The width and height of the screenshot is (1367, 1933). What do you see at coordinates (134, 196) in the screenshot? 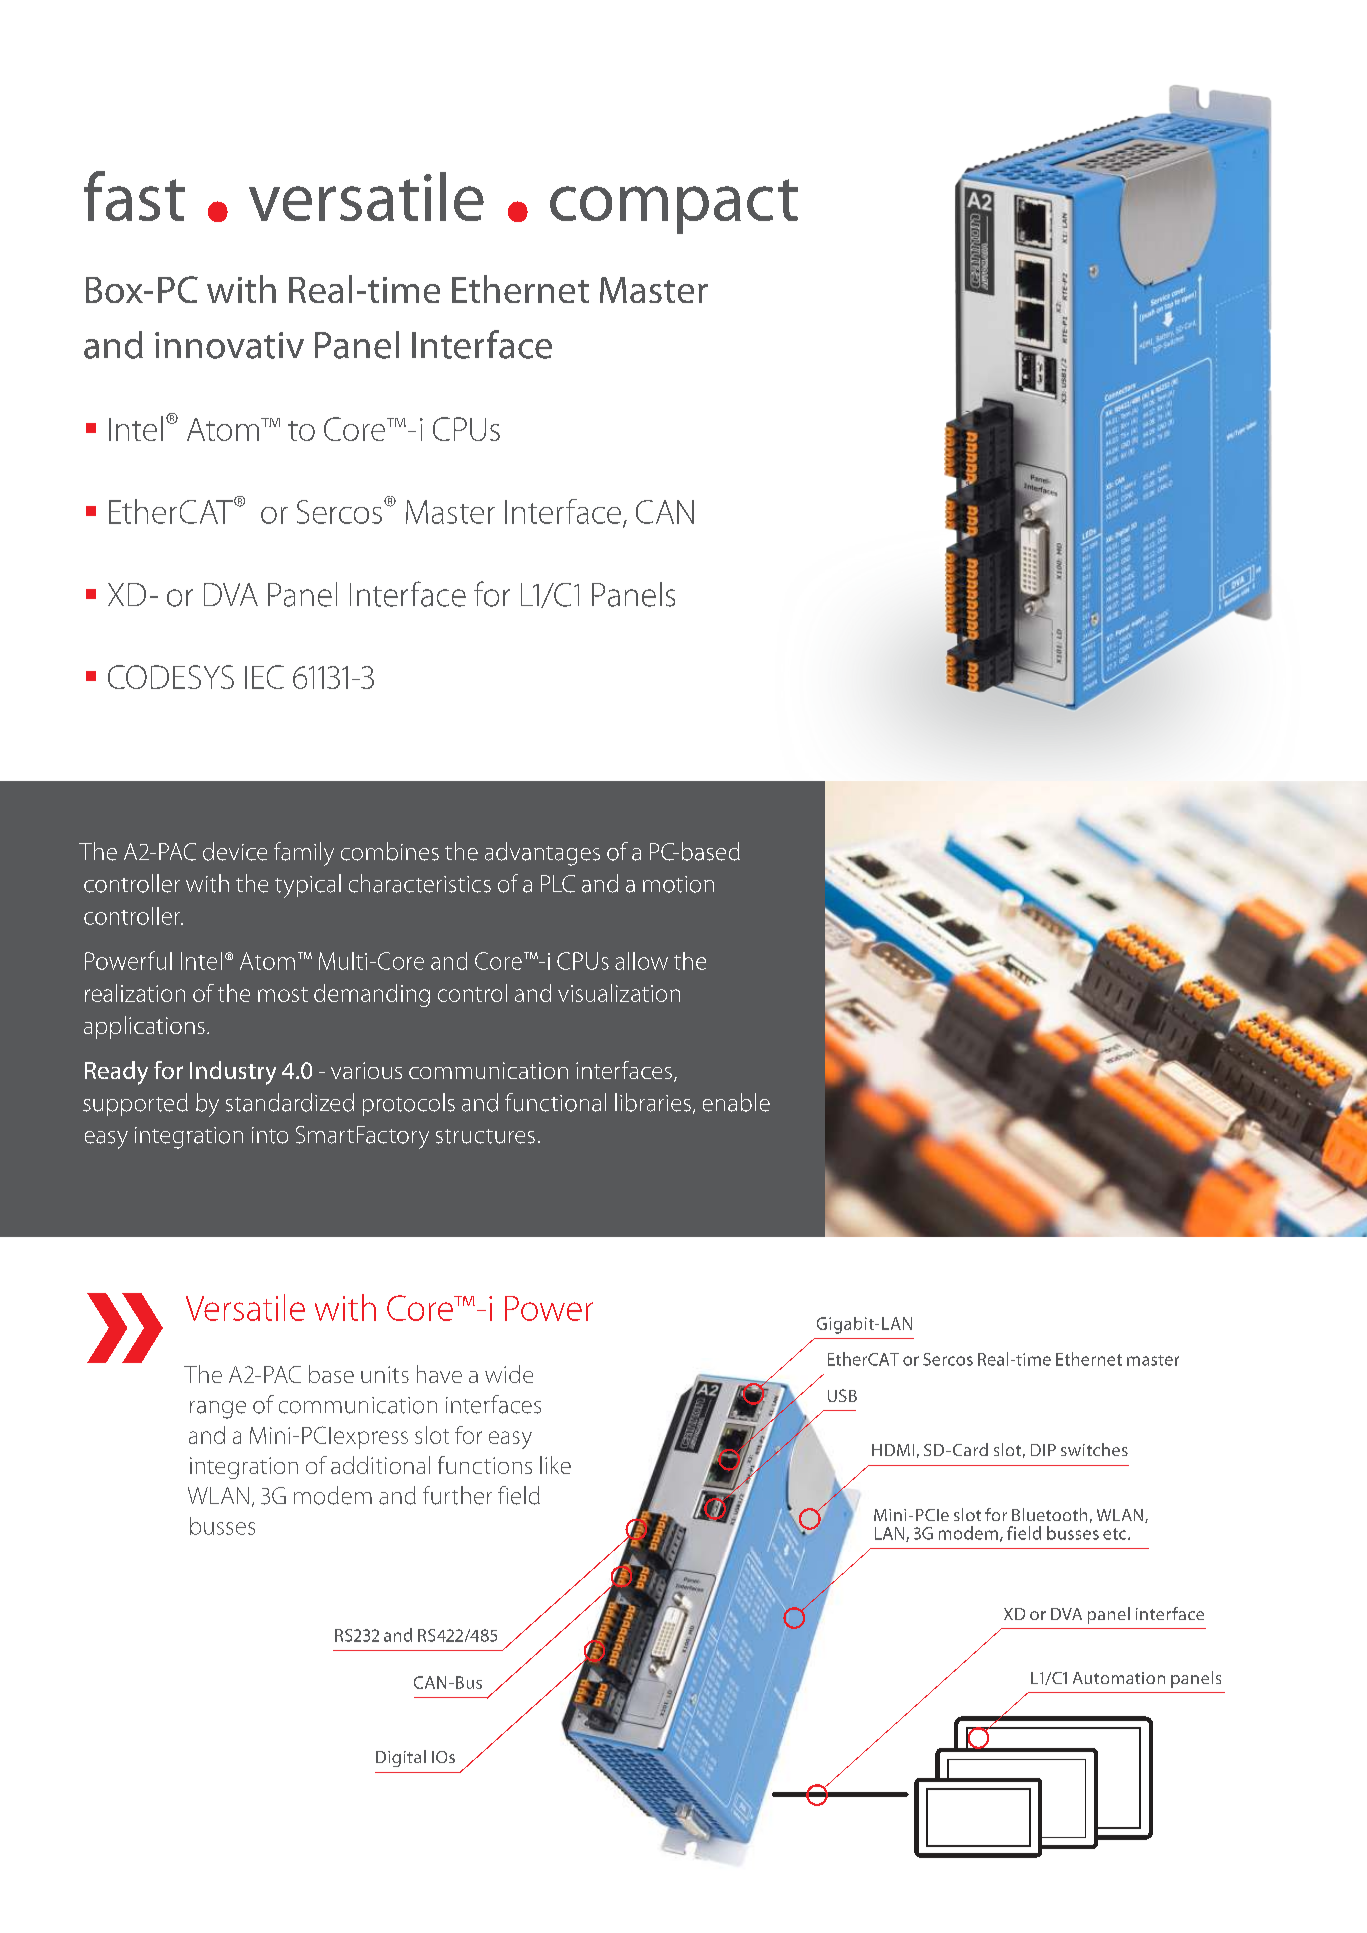
I see `fast` at bounding box center [134, 196].
